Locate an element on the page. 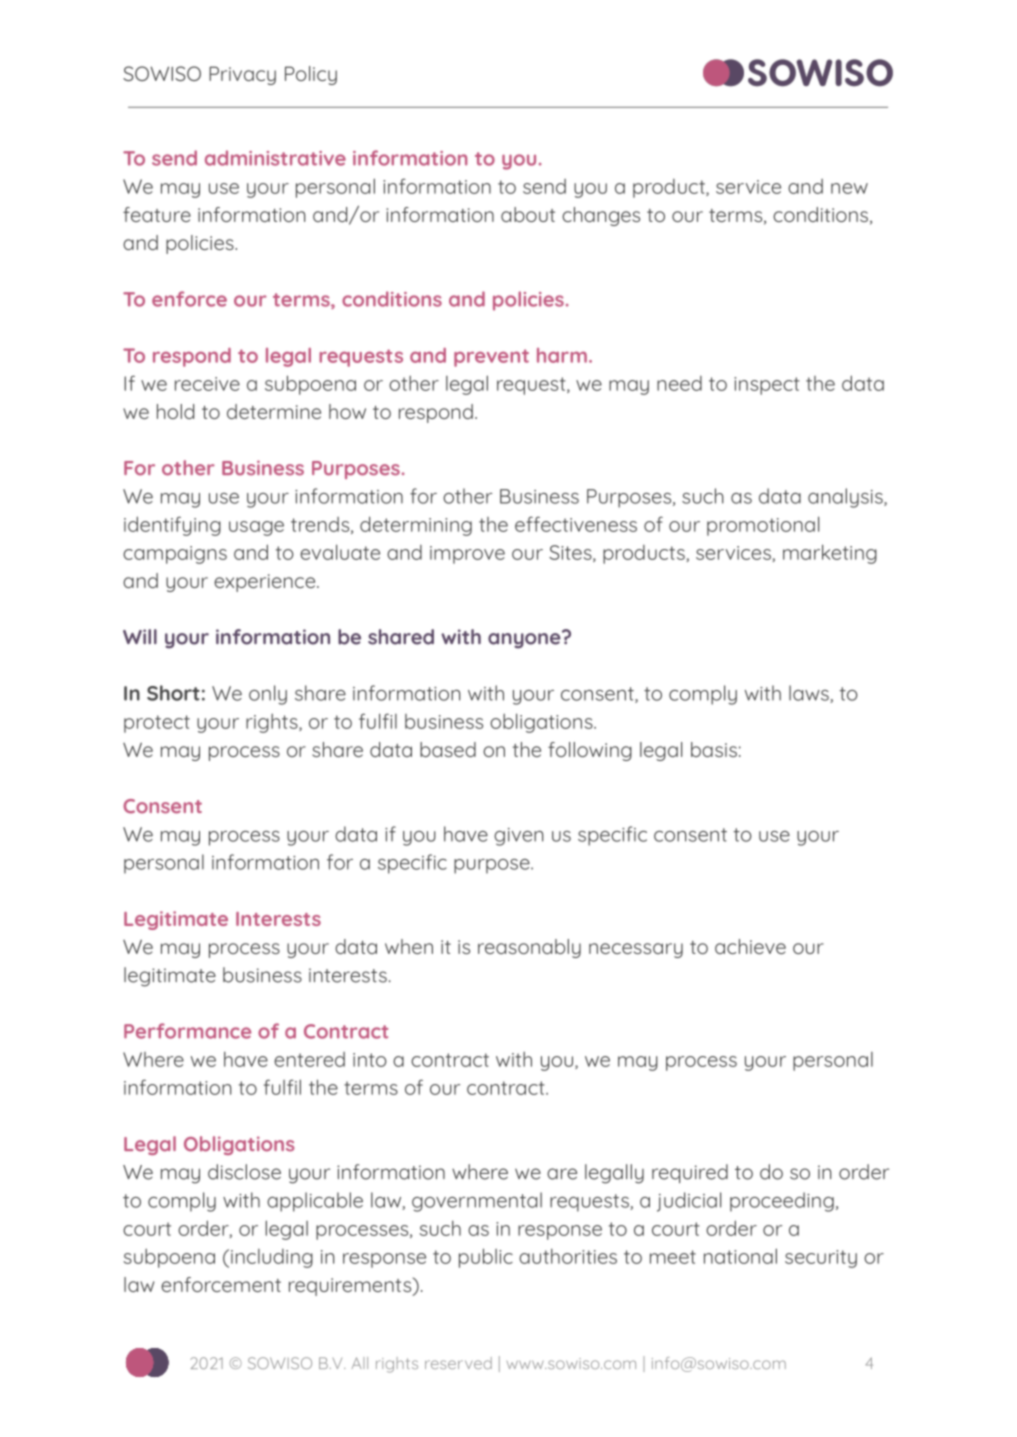 The height and width of the page is (1437, 1017). receive is located at coordinates (207, 384).
